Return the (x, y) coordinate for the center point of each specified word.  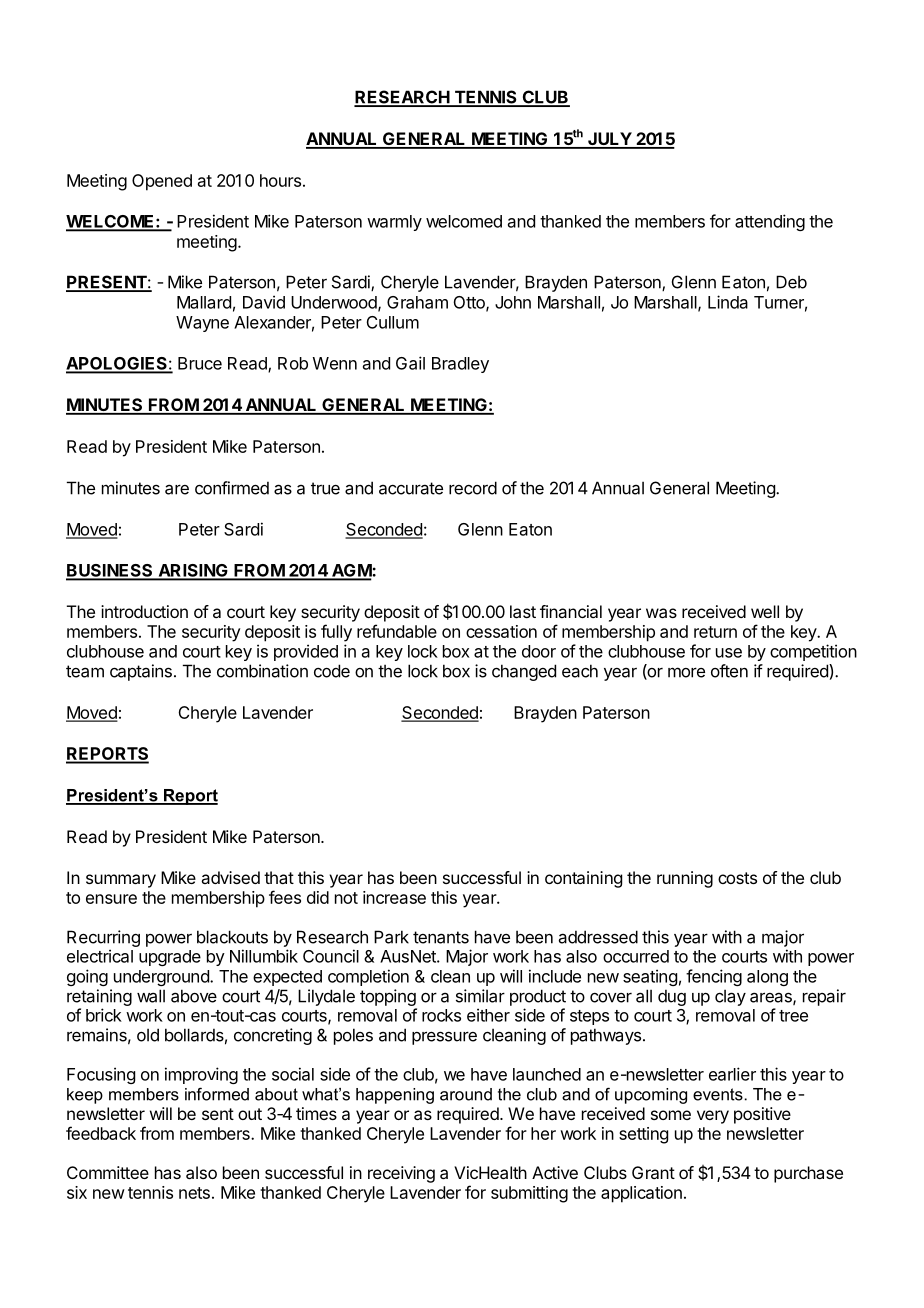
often (729, 671)
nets (194, 1193)
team (85, 671)
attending (770, 222)
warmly (394, 223)
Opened (162, 182)
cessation (501, 631)
